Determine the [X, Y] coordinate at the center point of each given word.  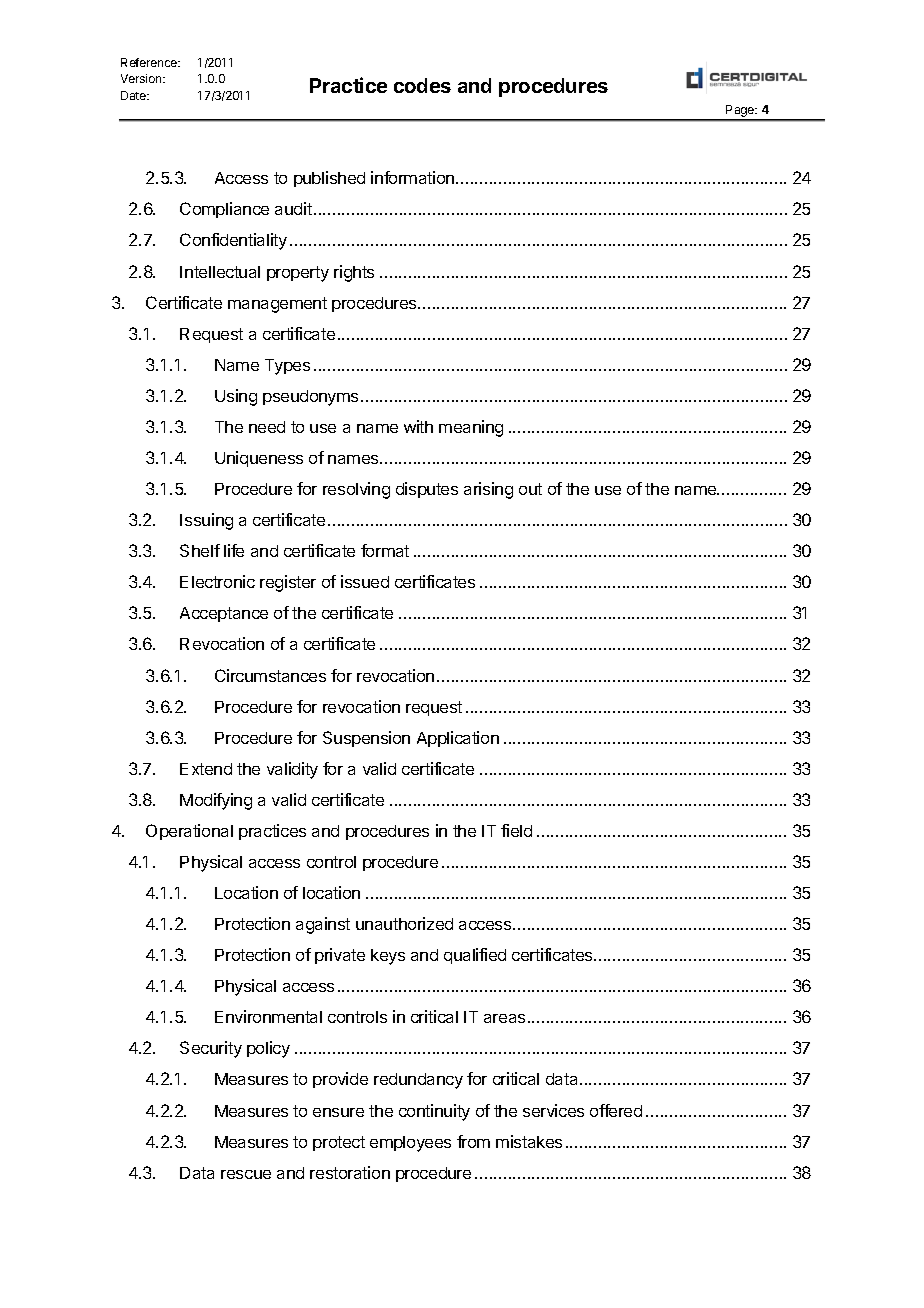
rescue [246, 1174]
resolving [356, 490]
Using [236, 397]
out [530, 489]
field [516, 830]
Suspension [366, 739]
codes [422, 85]
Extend [206, 769]
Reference [150, 62]
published [329, 179]
